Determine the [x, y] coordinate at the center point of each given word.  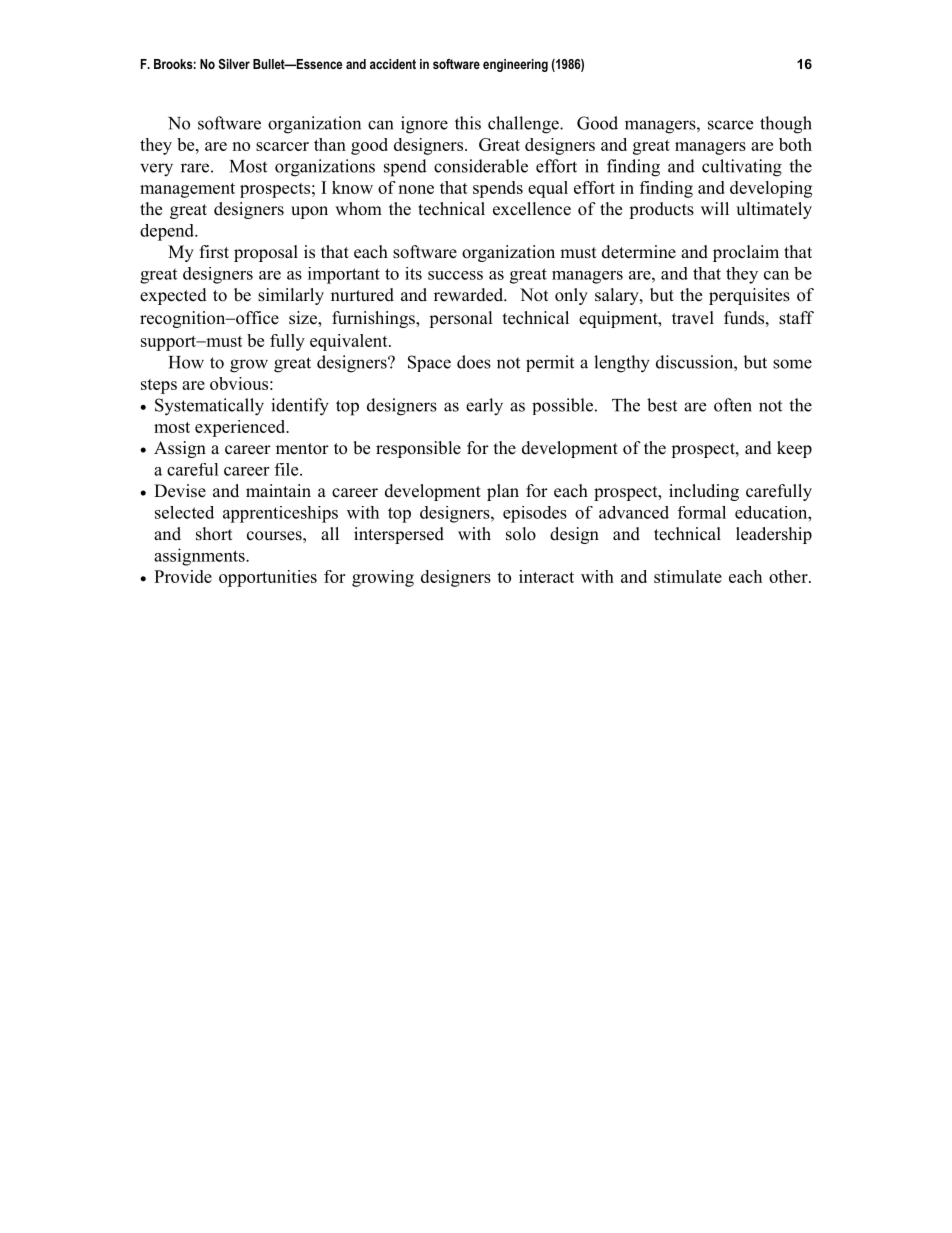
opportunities [268, 578]
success [455, 275]
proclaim [746, 253]
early [484, 407]
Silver [234, 64]
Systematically [209, 407]
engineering [515, 65]
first [214, 252]
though [786, 125]
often [733, 405]
